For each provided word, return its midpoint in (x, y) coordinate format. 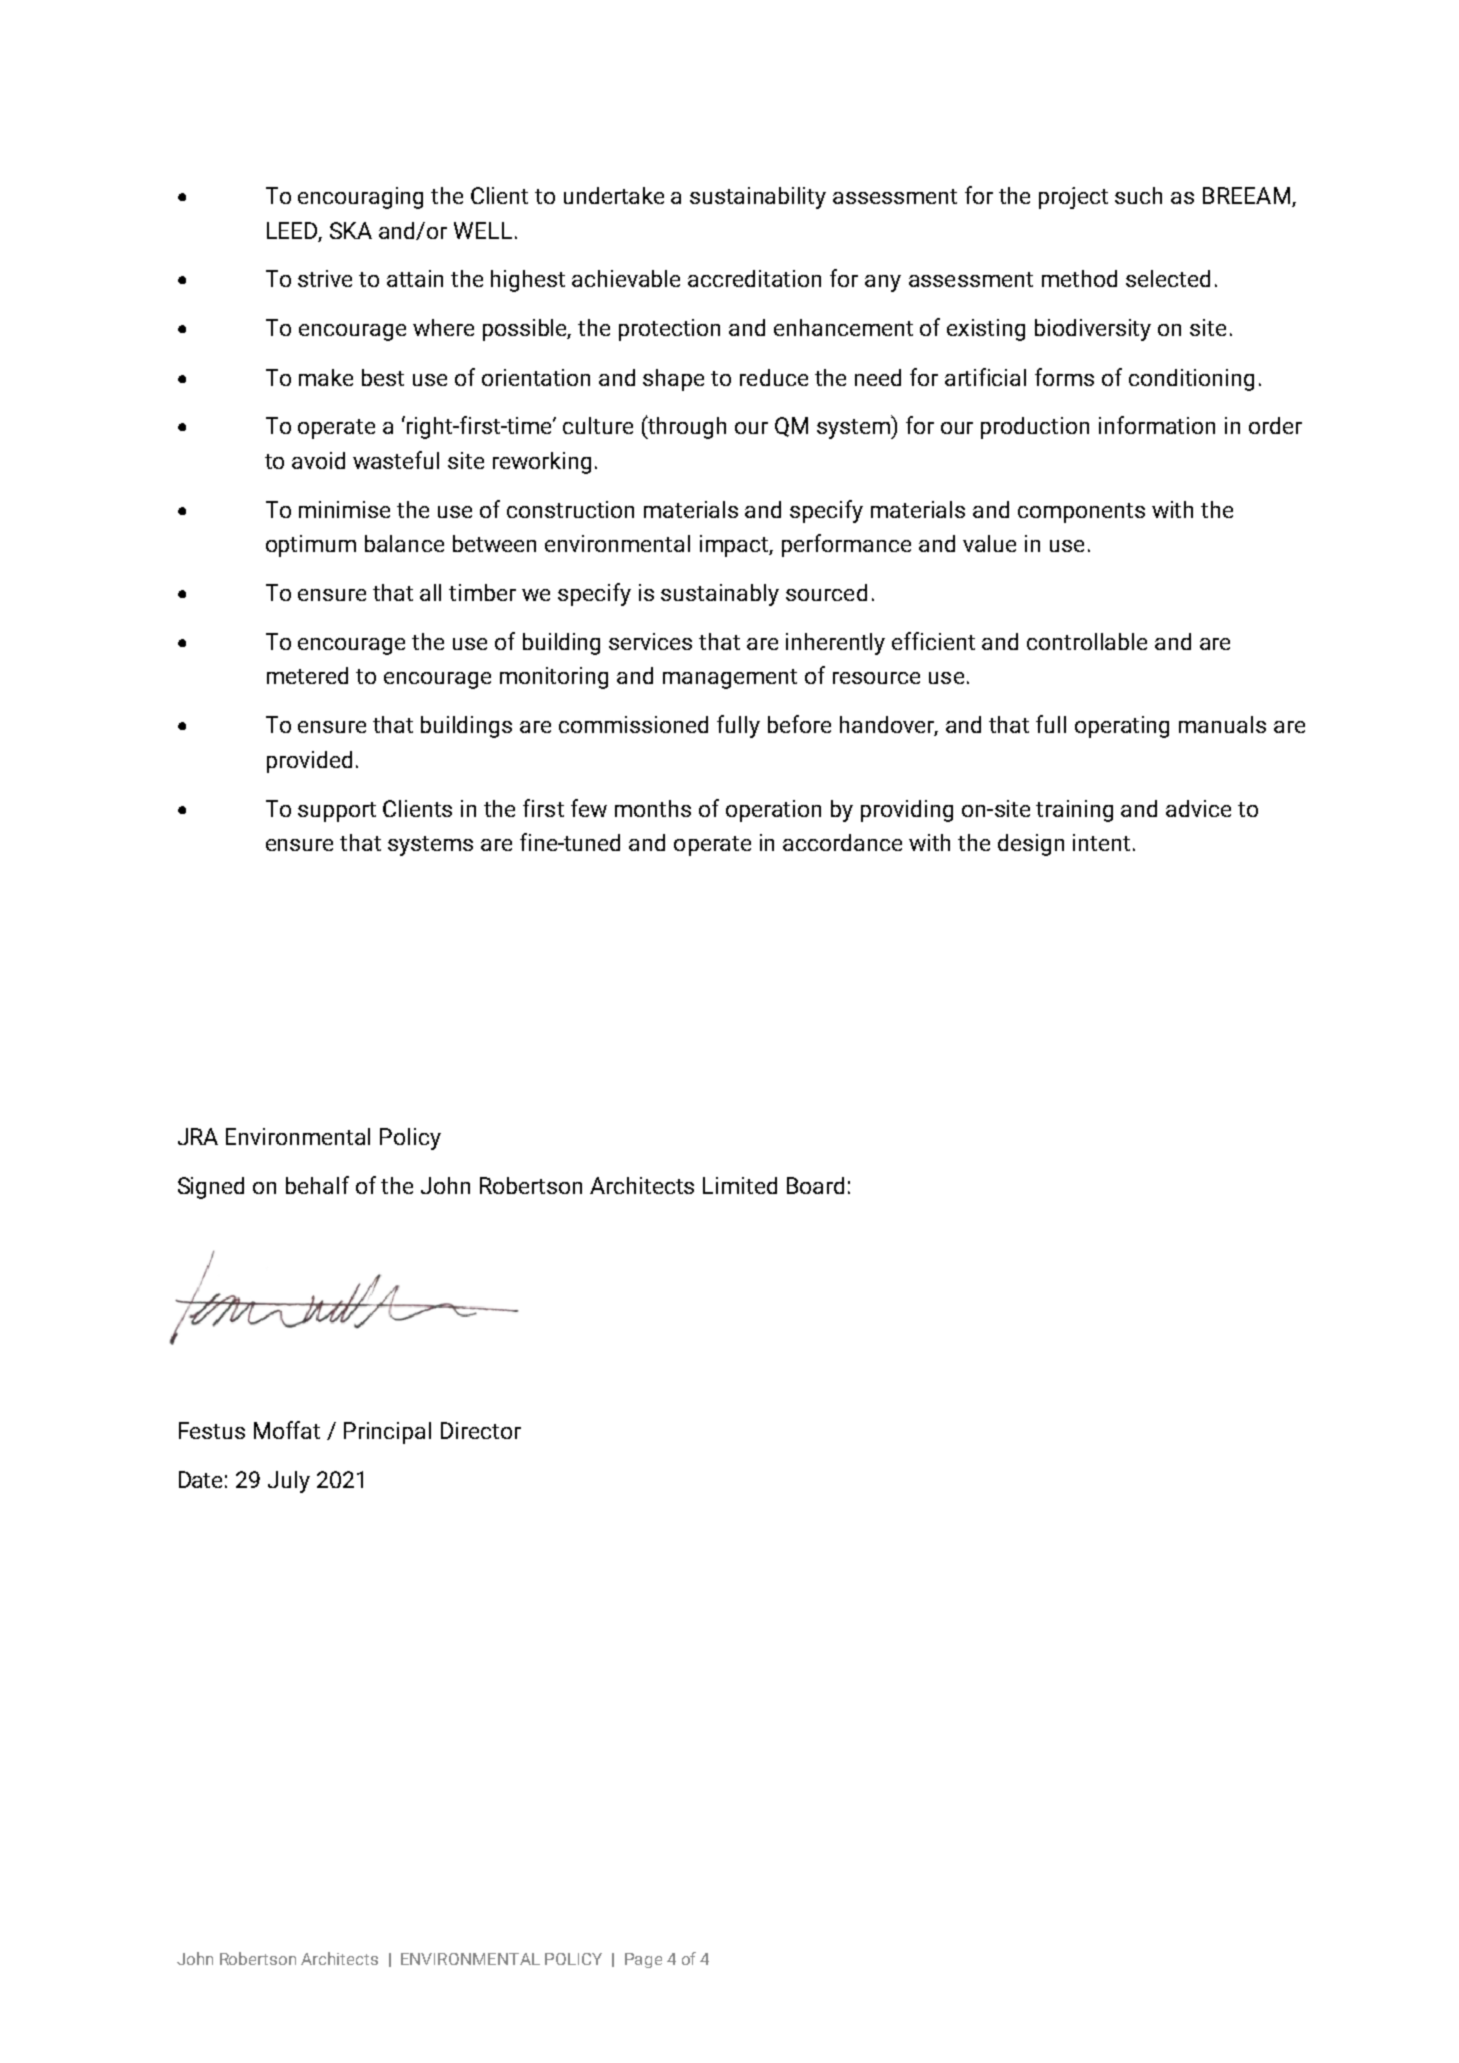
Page (643, 1960)
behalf (317, 1185)
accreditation (754, 278)
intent (1101, 842)
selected (1168, 278)
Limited (740, 1185)
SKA (351, 230)
